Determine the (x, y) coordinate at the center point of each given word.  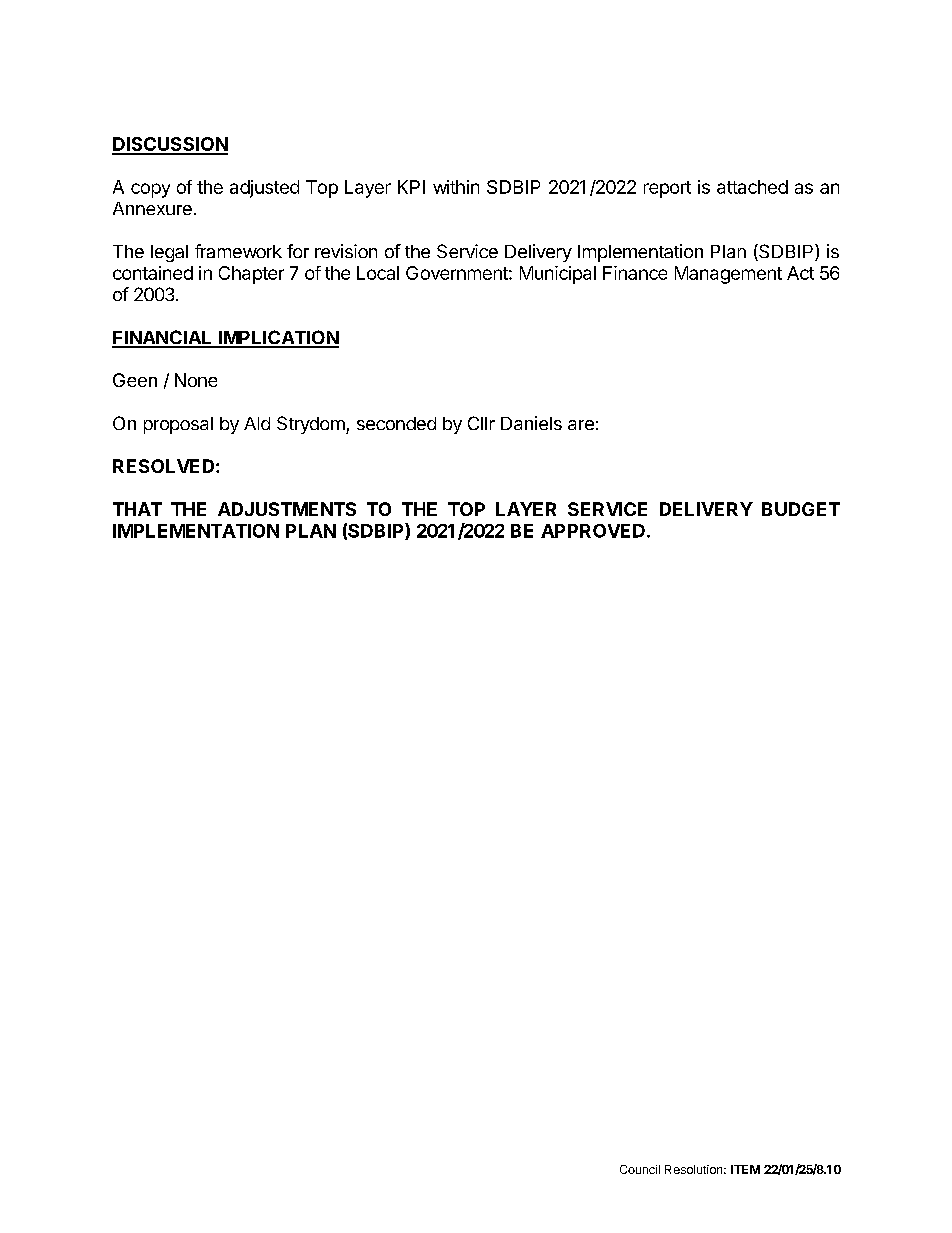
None (196, 380)
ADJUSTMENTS (287, 509)
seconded (396, 423)
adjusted (264, 189)
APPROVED (593, 531)
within (456, 187)
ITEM (745, 1169)
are (581, 425)
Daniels (531, 423)
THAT (137, 509)
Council (640, 1169)
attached (752, 187)
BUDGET (801, 509)
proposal (178, 425)
